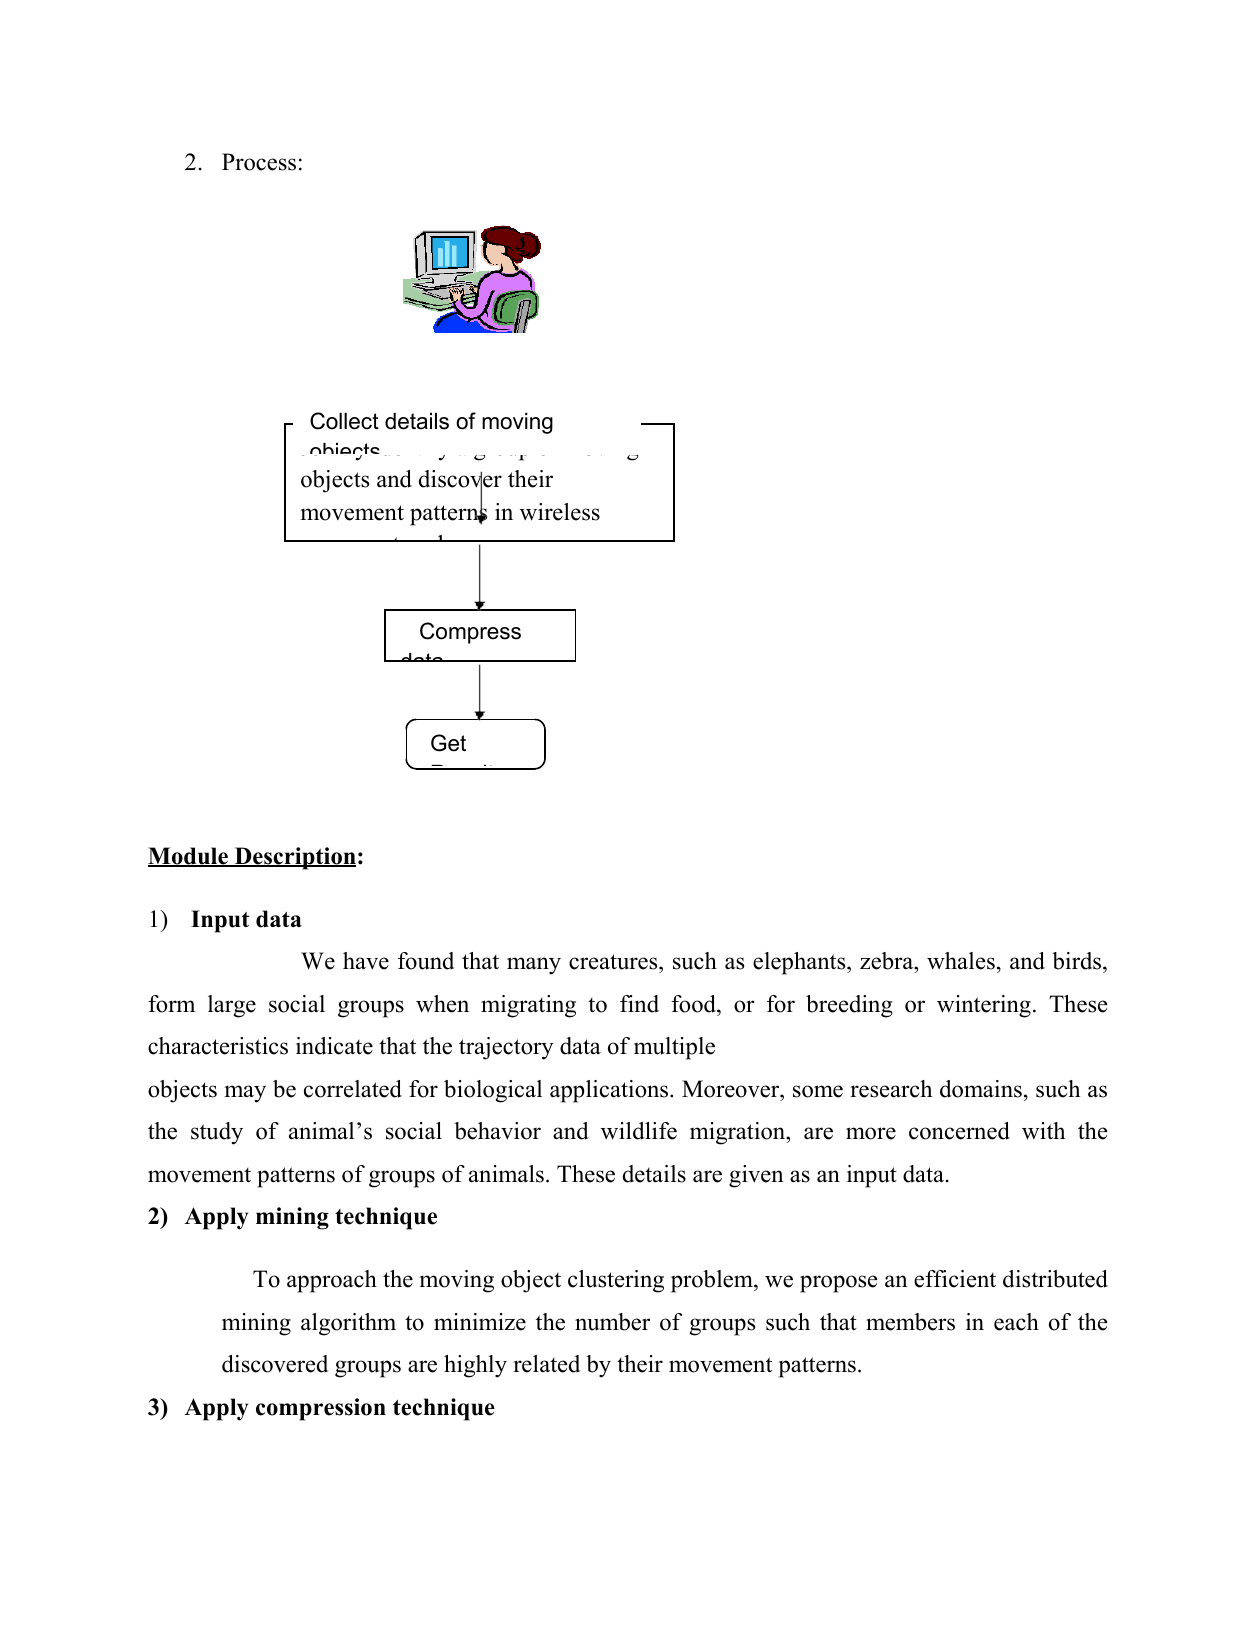 This screenshot has width=1256, height=1626. I want to click on Process, so click(259, 162).
